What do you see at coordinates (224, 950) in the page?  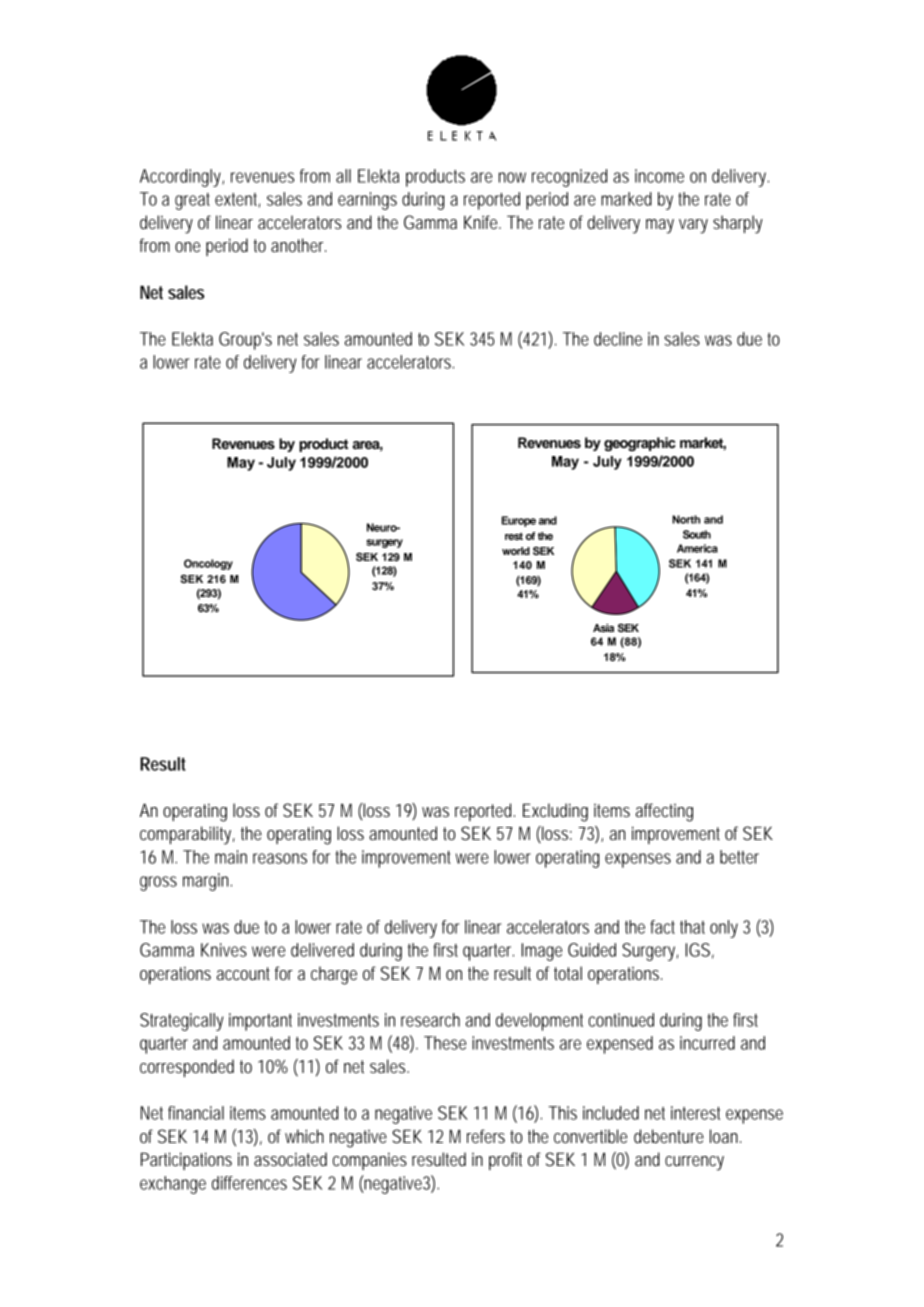 I see `Knives` at bounding box center [224, 950].
